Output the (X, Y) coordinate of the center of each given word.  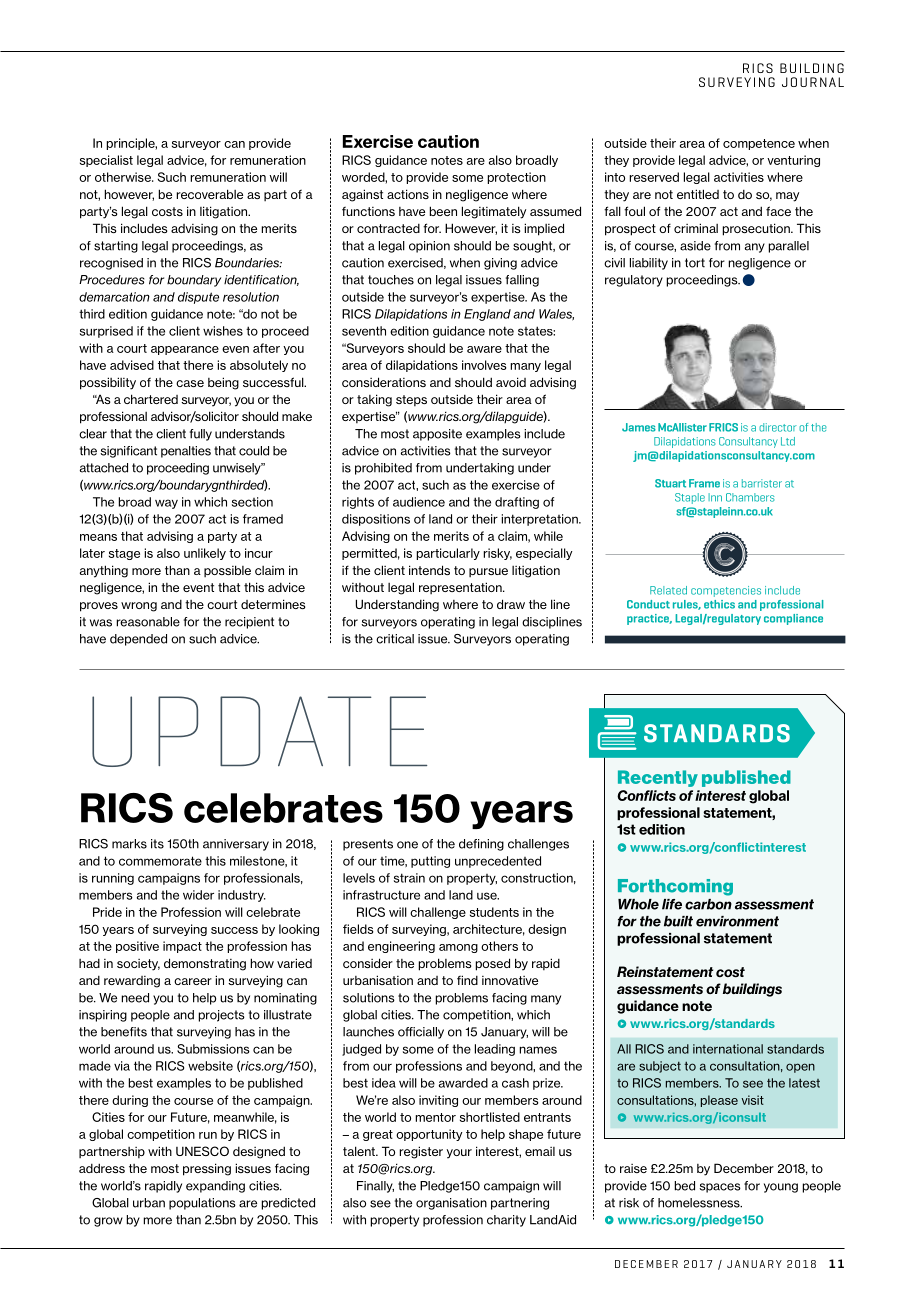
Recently (658, 778)
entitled (698, 194)
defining (481, 845)
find (467, 980)
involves (484, 365)
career (193, 981)
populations (202, 1204)
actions (408, 194)
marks (129, 844)
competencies (726, 591)
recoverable (209, 194)
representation (461, 588)
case (190, 383)
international (728, 1049)
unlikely (205, 554)
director (778, 427)
